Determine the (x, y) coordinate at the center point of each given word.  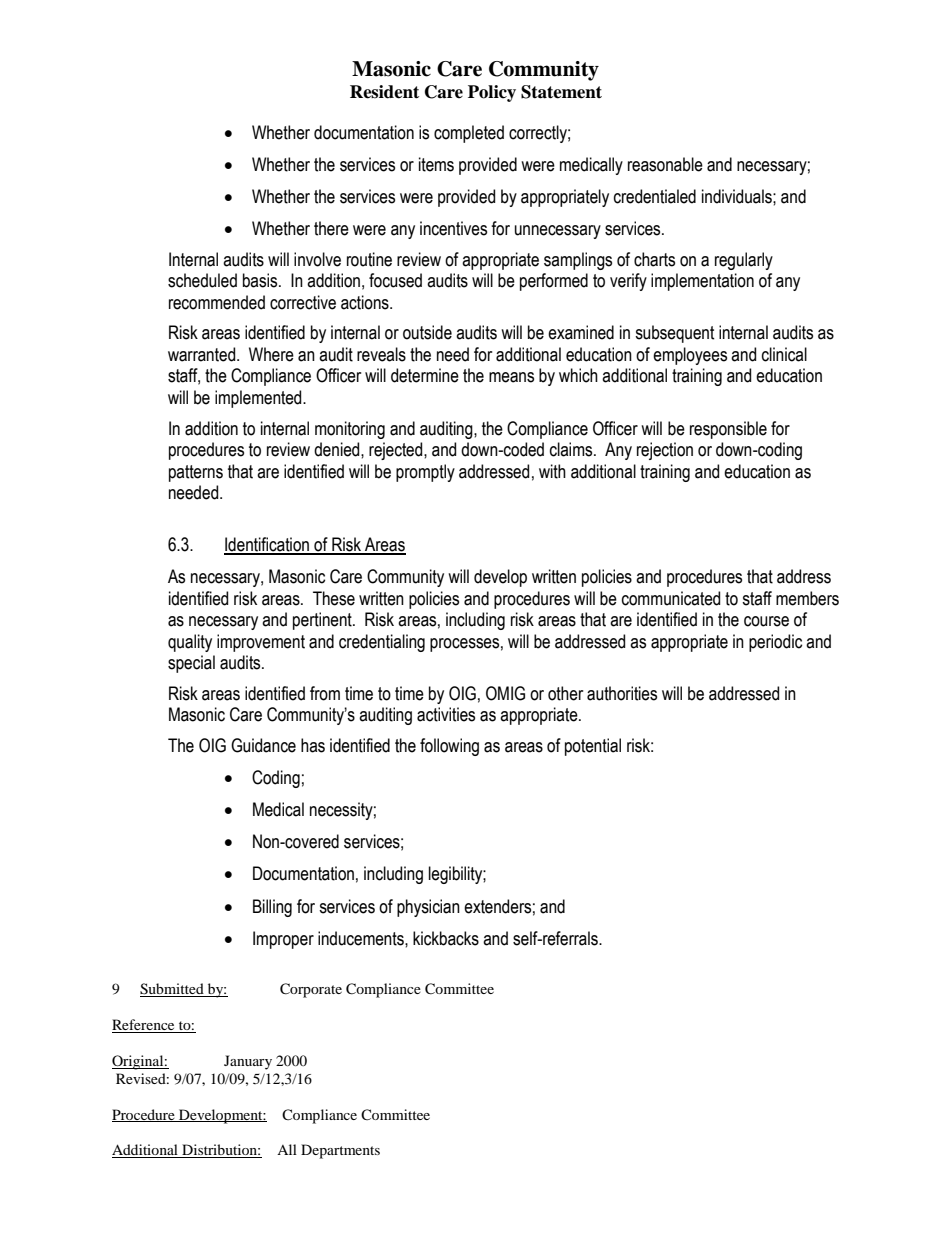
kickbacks (446, 938)
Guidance (263, 745)
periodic (775, 643)
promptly (425, 473)
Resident (384, 92)
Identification (268, 545)
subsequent (675, 334)
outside (427, 332)
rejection (665, 451)
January (248, 1062)
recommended (217, 302)
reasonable (665, 164)
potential (593, 747)
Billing (272, 908)
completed (469, 134)
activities (446, 714)
